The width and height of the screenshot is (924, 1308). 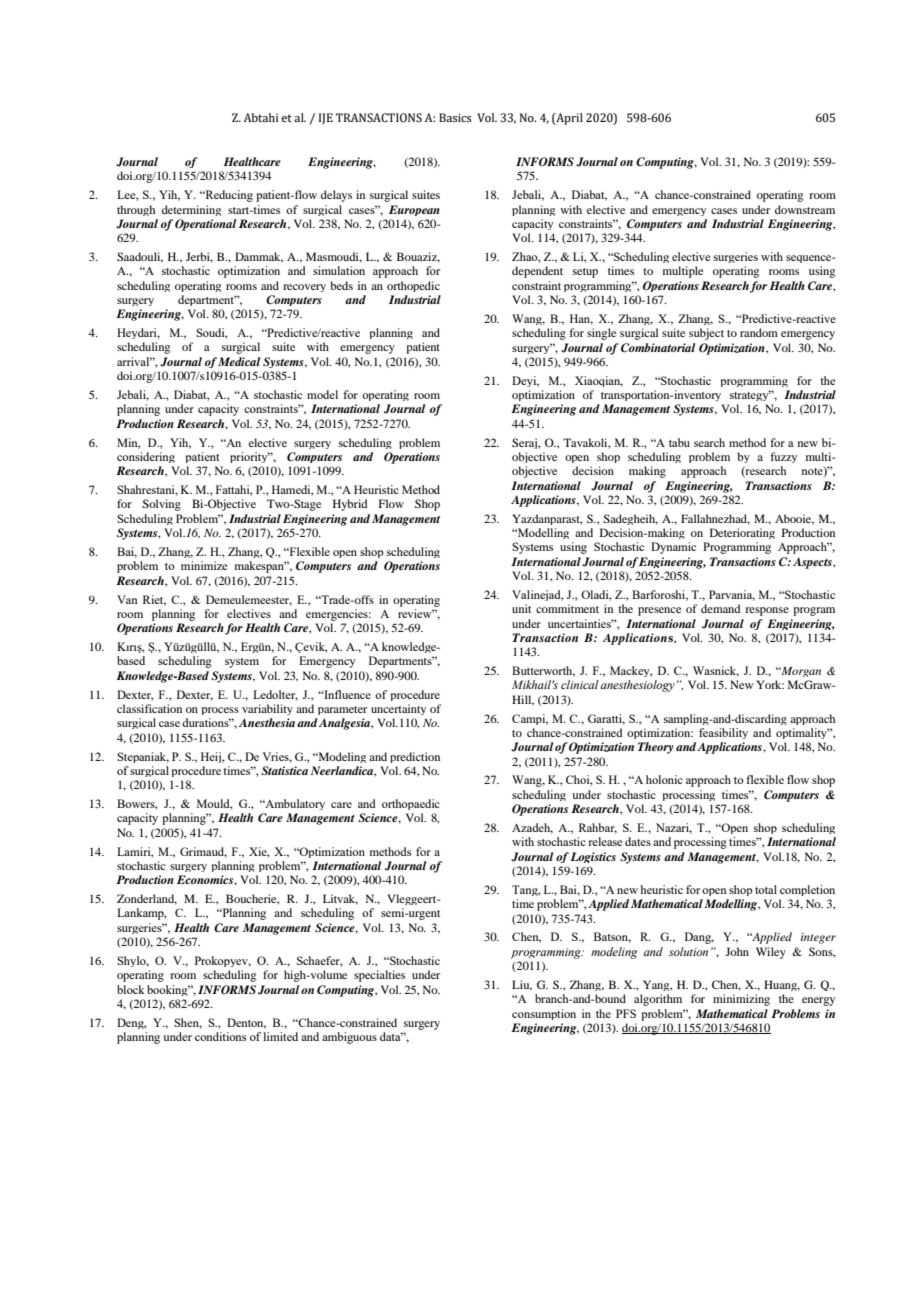 What do you see at coordinates (741, 1000) in the screenshot?
I see `minimizing` at bounding box center [741, 1000].
